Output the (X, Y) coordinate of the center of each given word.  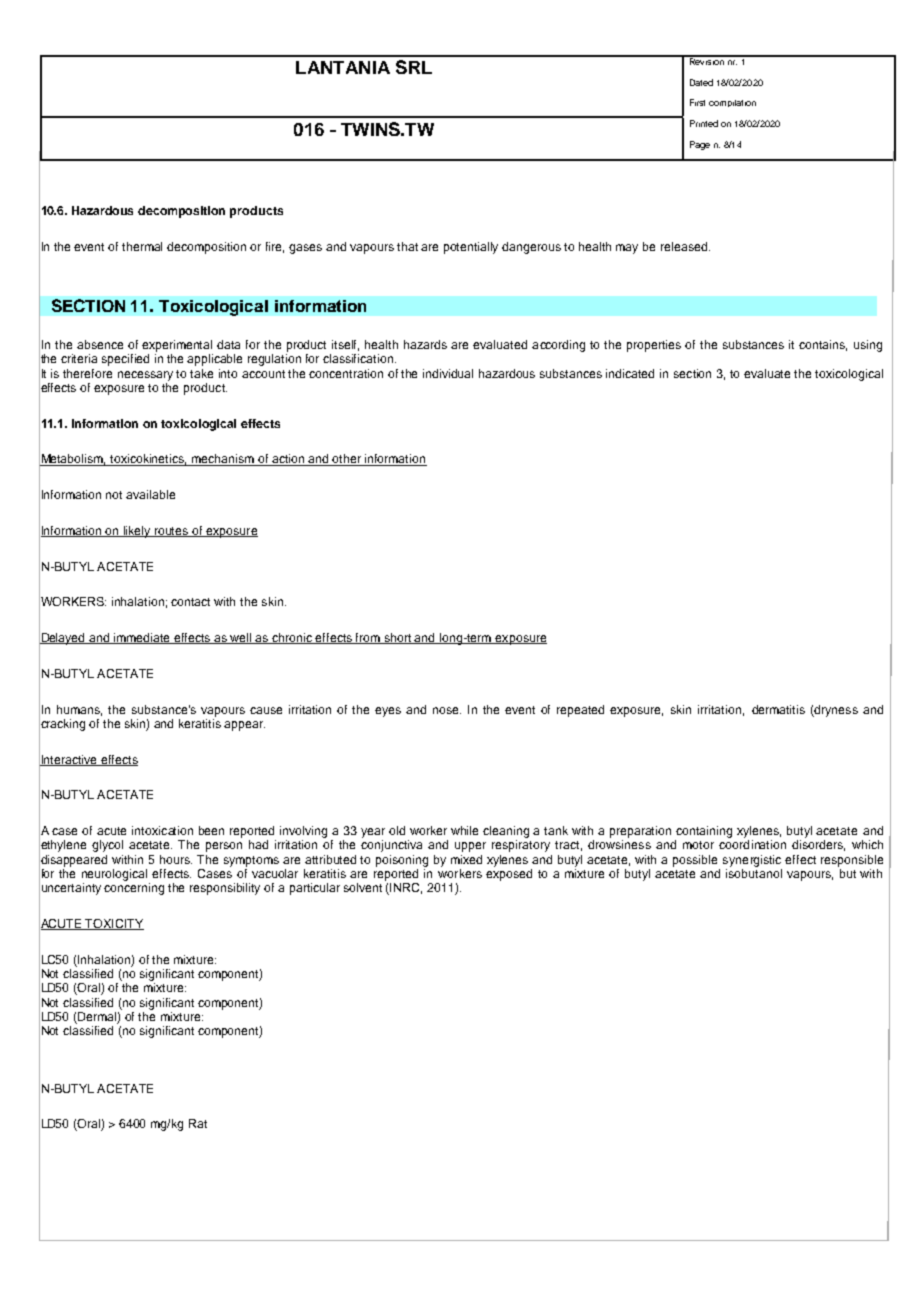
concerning (134, 889)
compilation (732, 103)
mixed (466, 859)
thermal (142, 246)
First (697, 102)
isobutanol (754, 873)
